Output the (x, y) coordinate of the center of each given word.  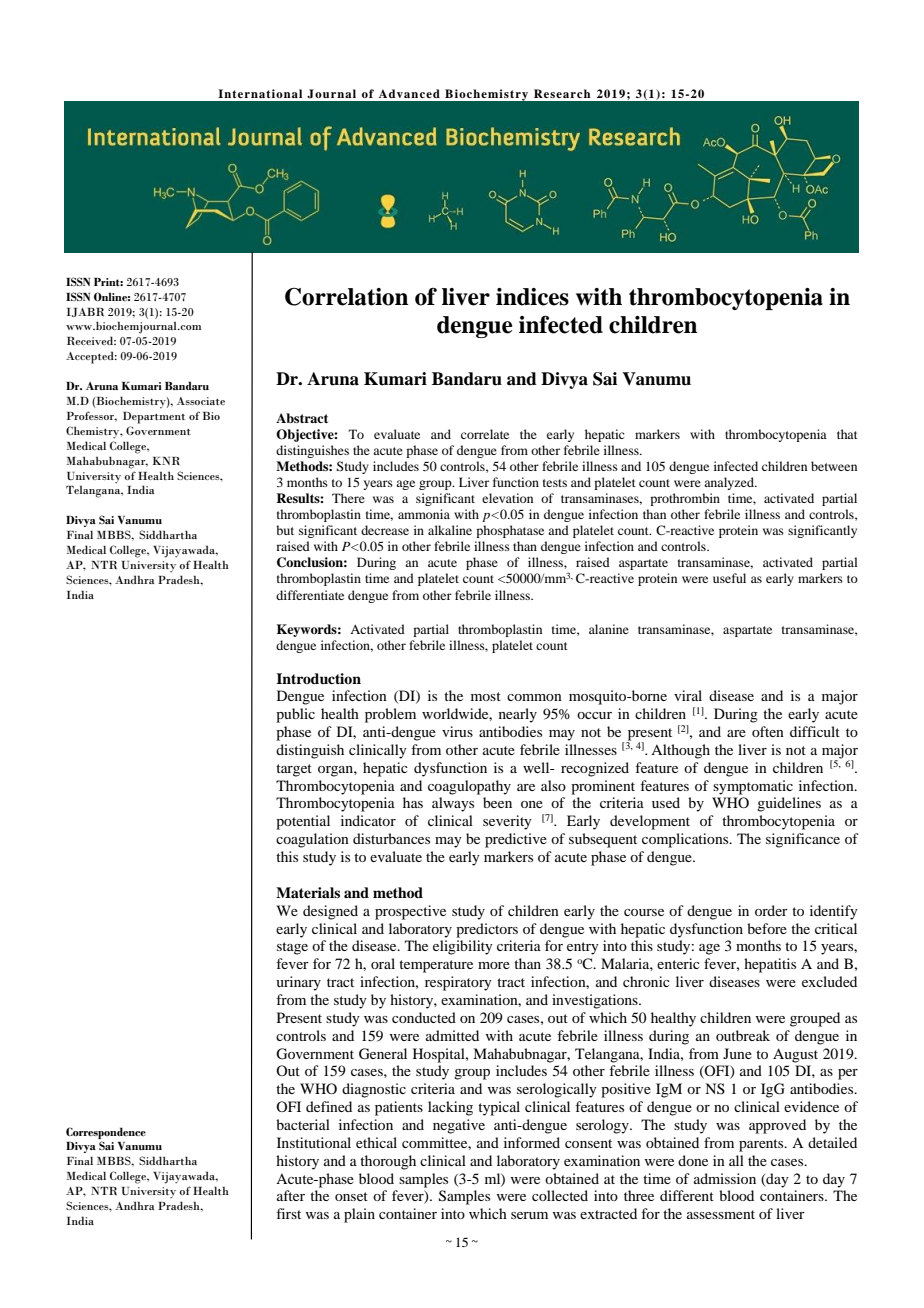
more (494, 965)
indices (532, 297)
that (847, 434)
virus (457, 731)
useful (729, 578)
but (285, 530)
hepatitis (770, 965)
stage (292, 948)
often (768, 731)
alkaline (450, 530)
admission (725, 1178)
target (294, 770)
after (291, 1195)
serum (529, 1215)
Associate (201, 401)
